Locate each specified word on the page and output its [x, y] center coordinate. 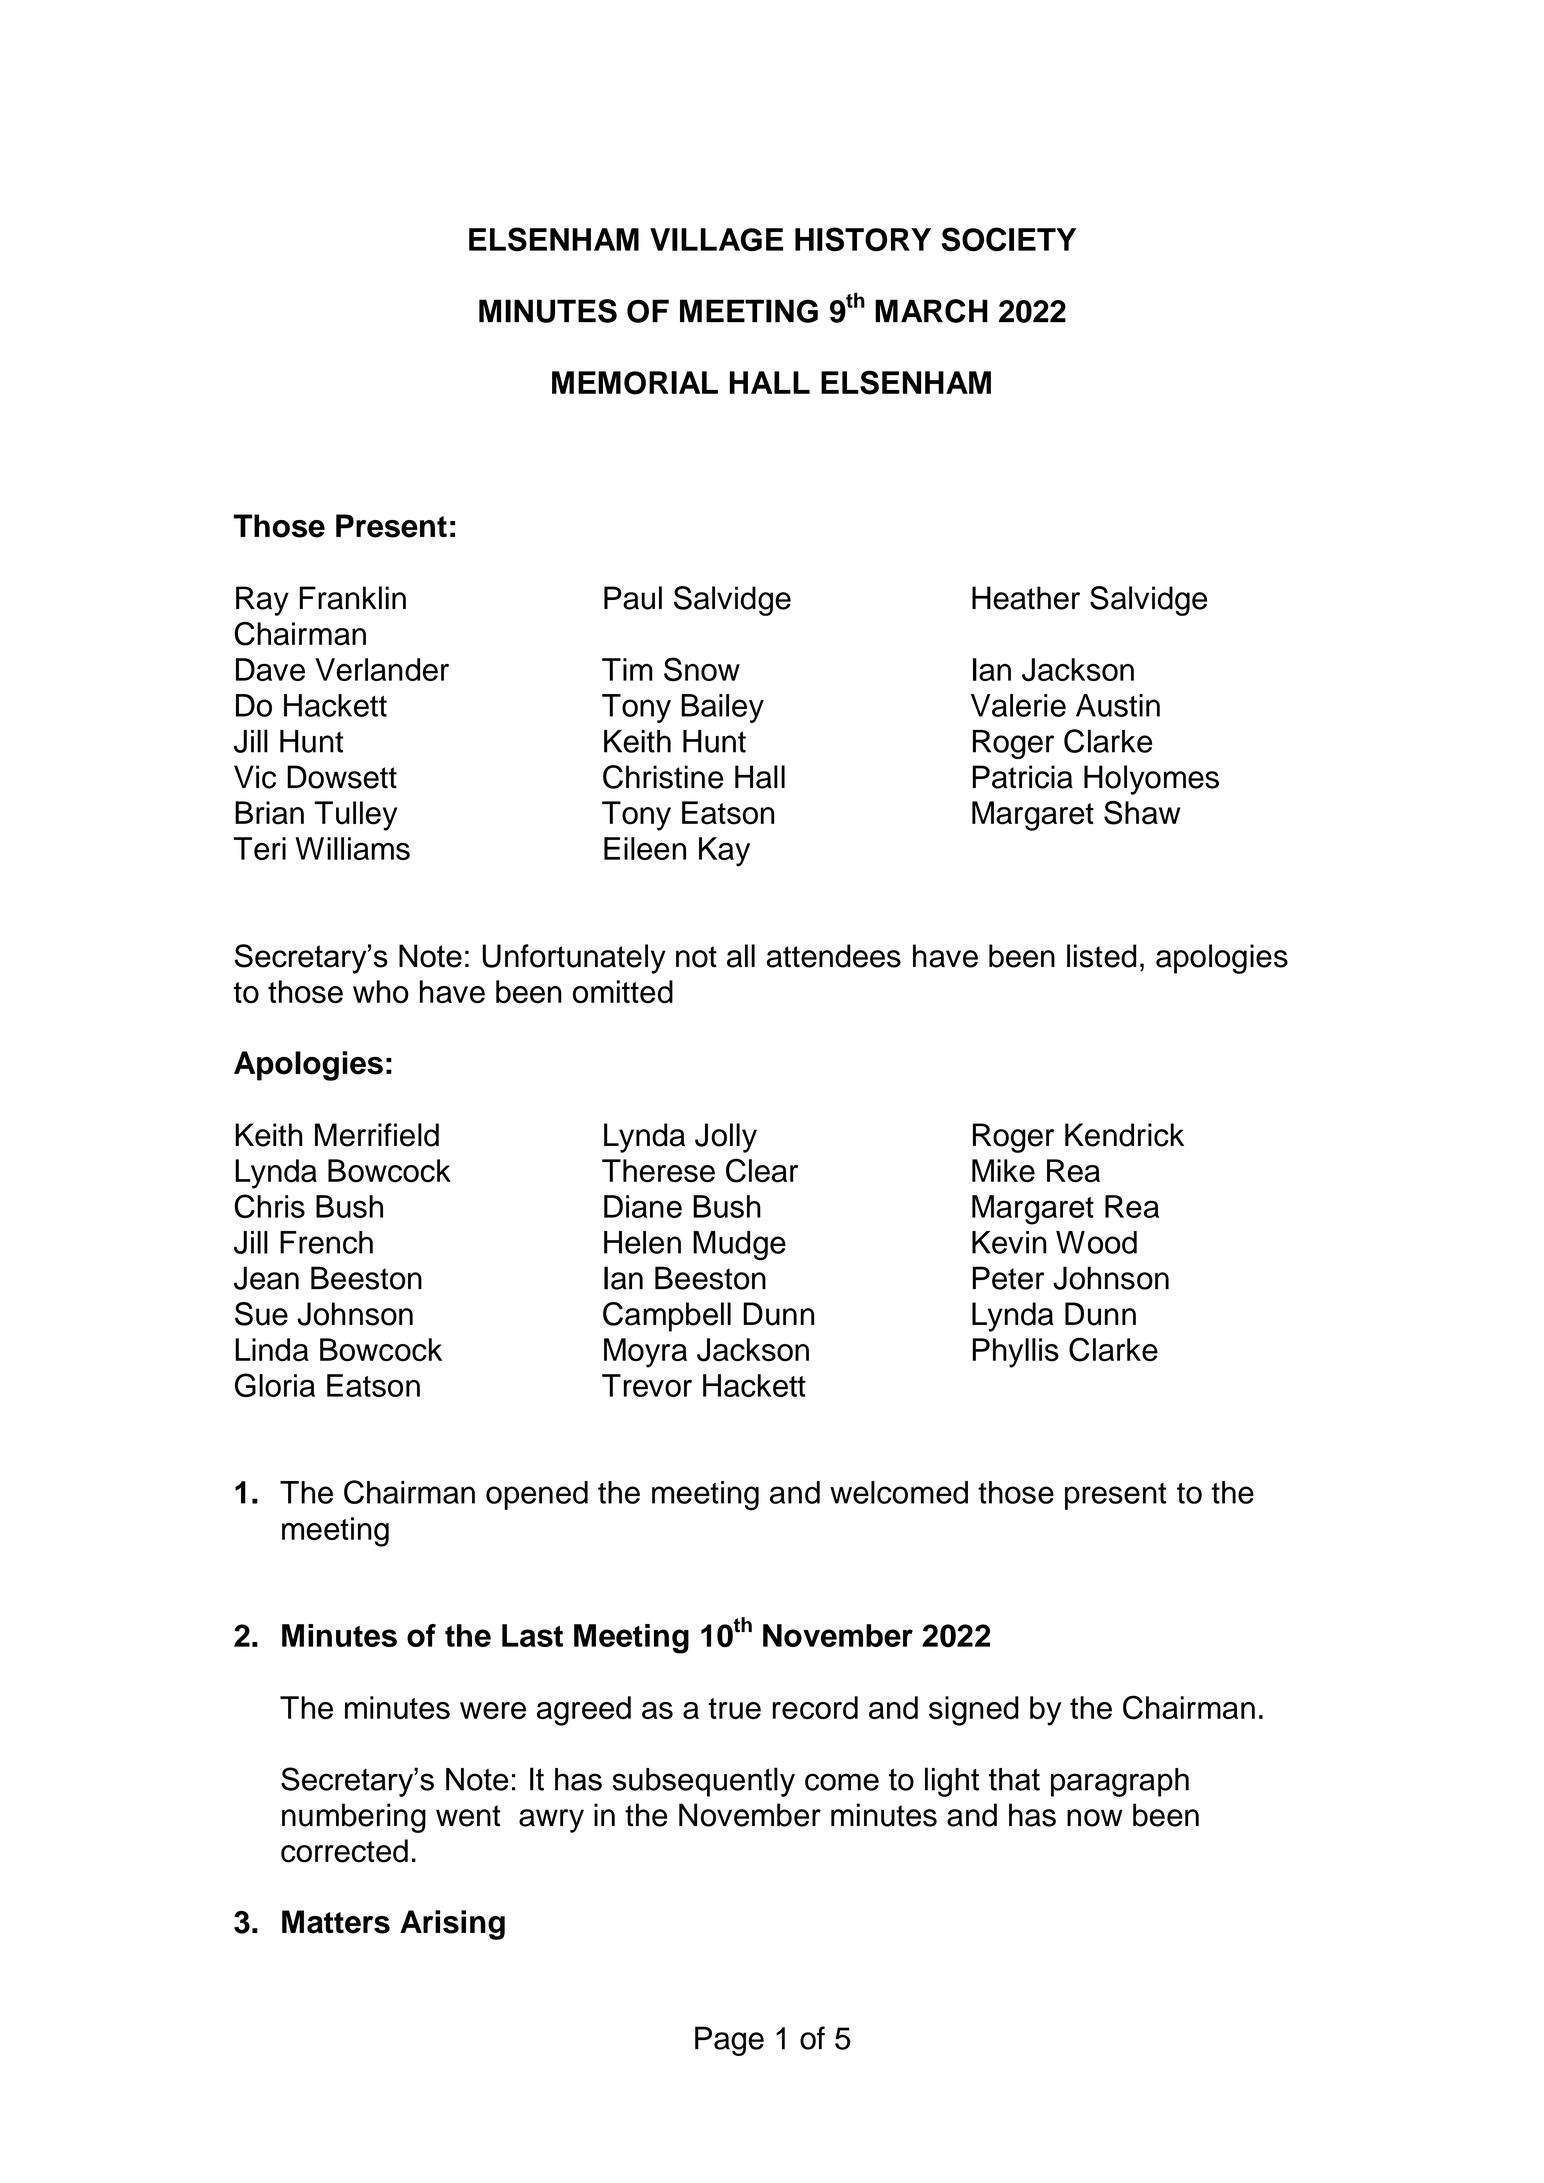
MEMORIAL [635, 383]
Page [729, 2041]
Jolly [726, 1138]
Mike [1003, 1171]
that [1014, 1779]
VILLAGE [716, 240]
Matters [336, 1922]
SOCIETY [1009, 239]
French [326, 1242]
